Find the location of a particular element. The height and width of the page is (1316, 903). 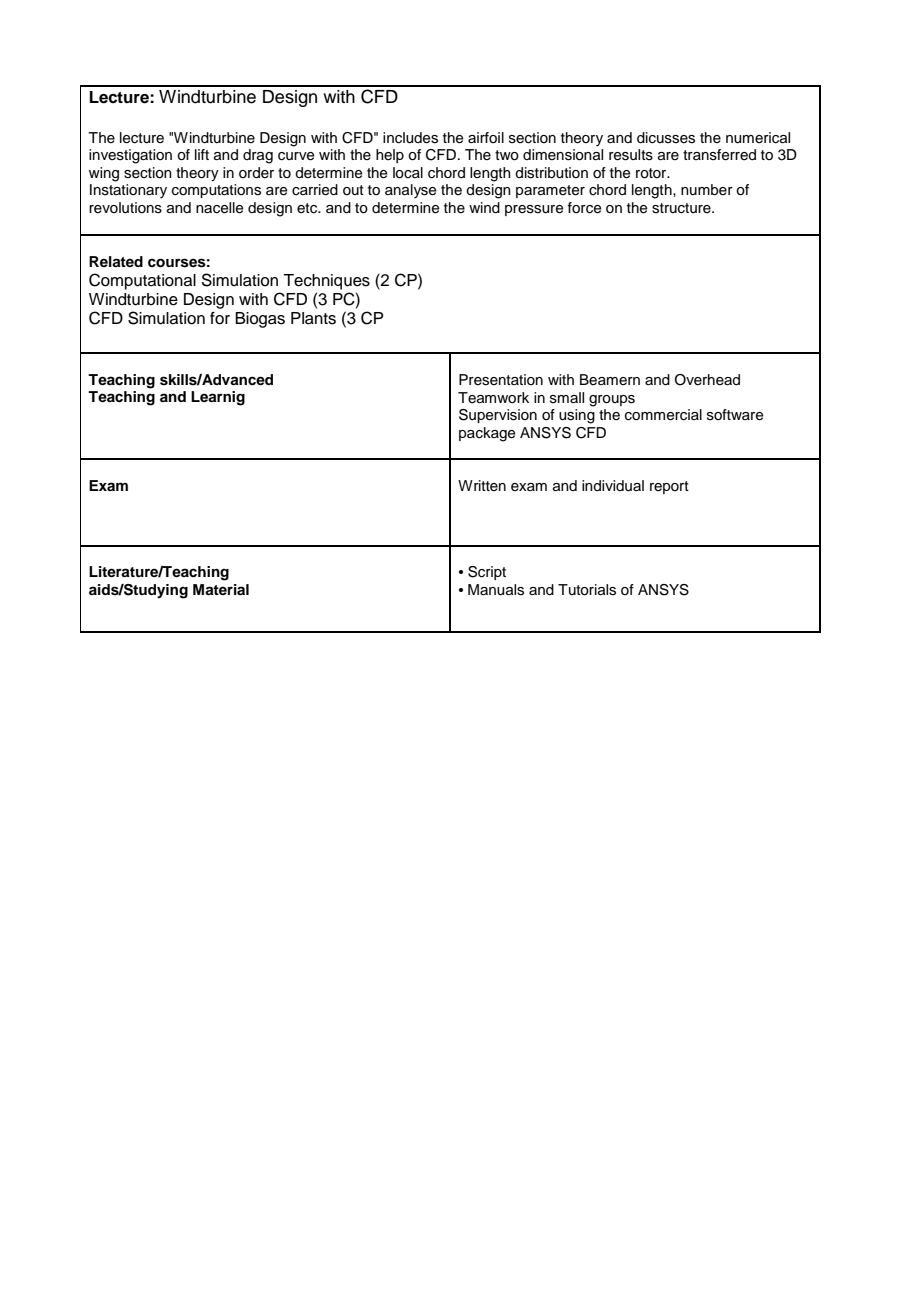

lift is located at coordinates (202, 154).
